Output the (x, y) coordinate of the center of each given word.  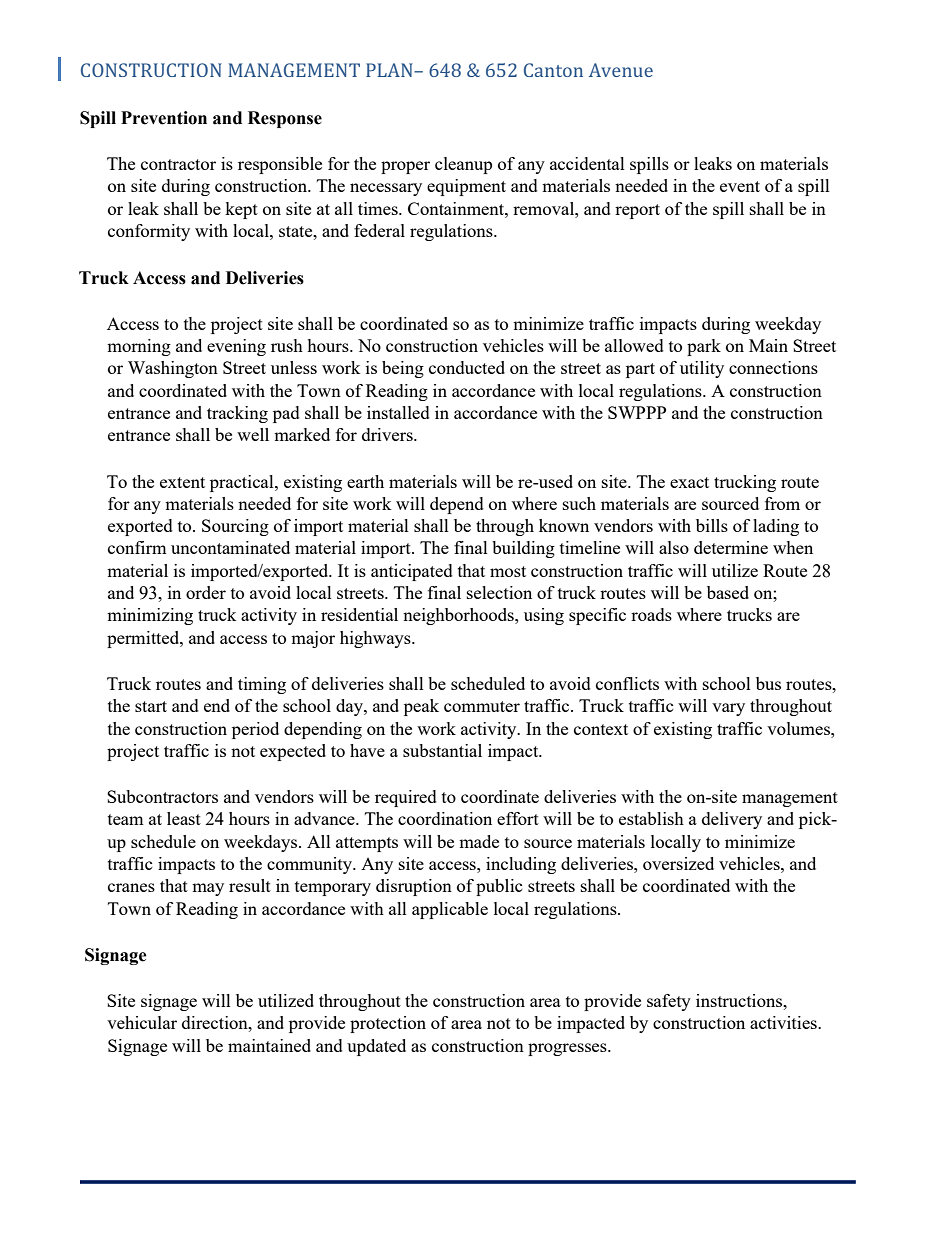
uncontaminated (230, 547)
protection (388, 1024)
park (704, 347)
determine (731, 547)
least (184, 818)
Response (285, 119)
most (508, 571)
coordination (445, 818)
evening (236, 347)
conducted (467, 367)
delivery (732, 820)
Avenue (621, 70)
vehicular (142, 1022)
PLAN (390, 70)
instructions (740, 1000)
